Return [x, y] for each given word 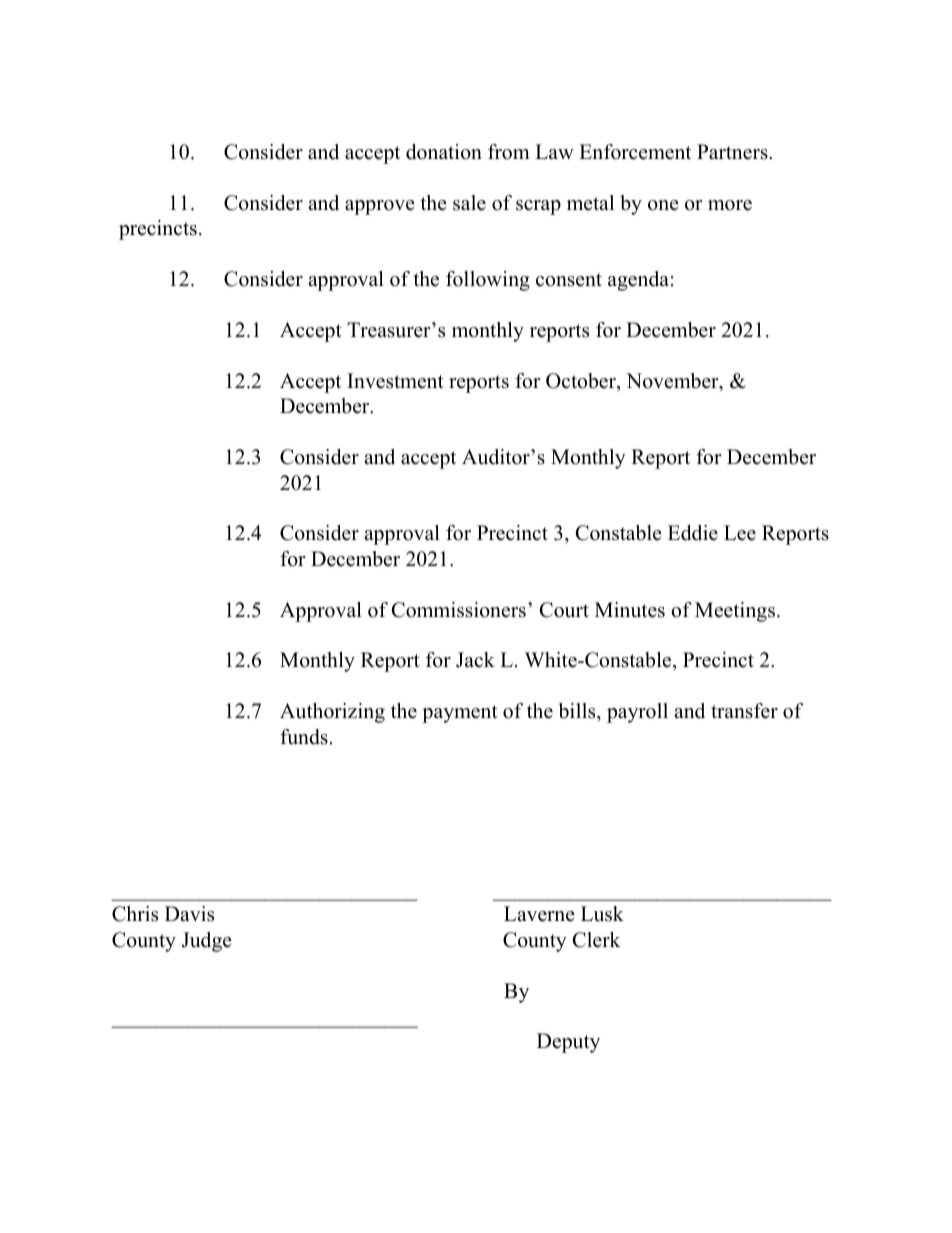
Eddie [693, 533]
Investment [395, 381]
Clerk [597, 940]
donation [444, 152]
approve [380, 207]
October [582, 381]
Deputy [568, 1043]
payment [460, 714]
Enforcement [635, 152]
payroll [637, 713]
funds [304, 737]
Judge [206, 942]
